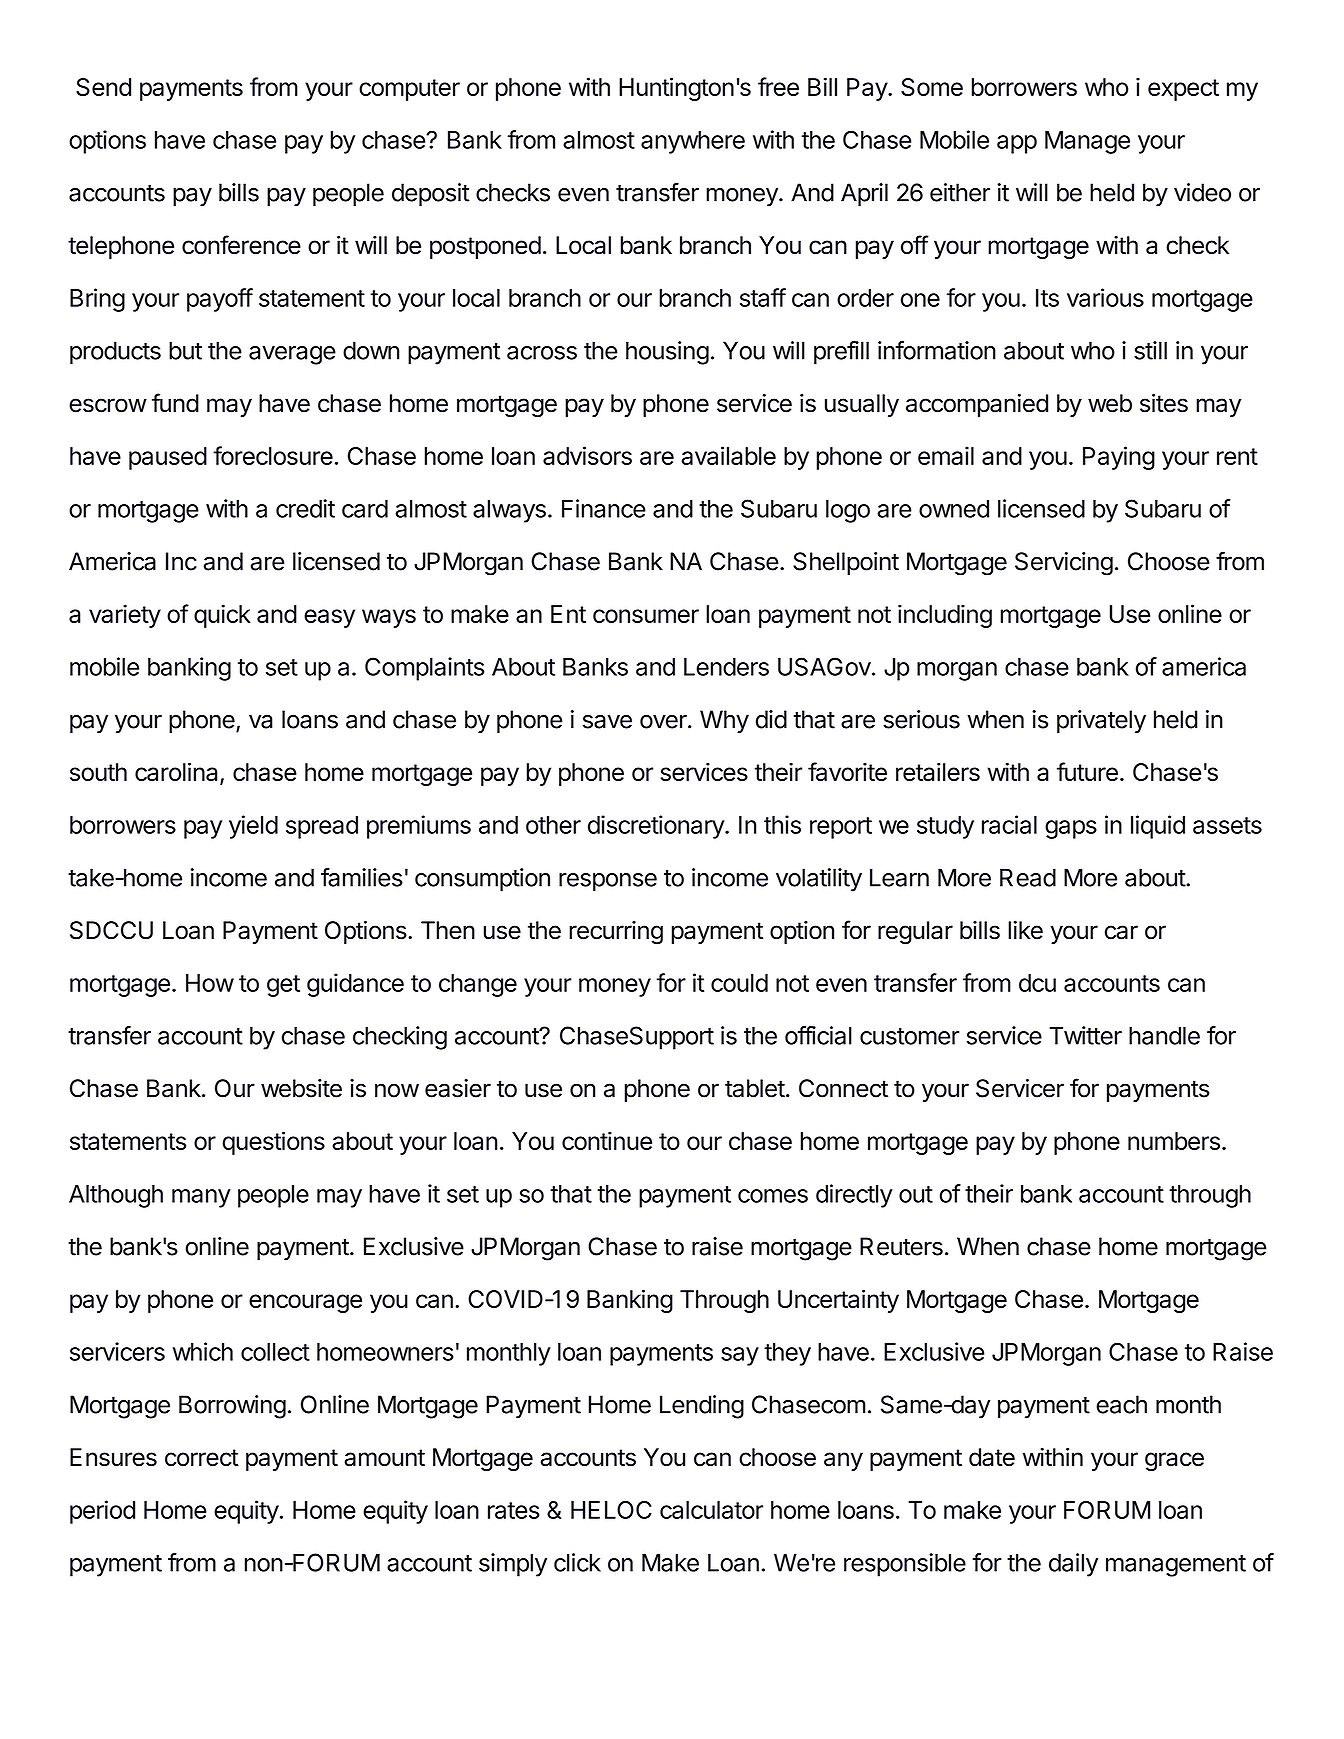 Image resolution: width=1344 pixels, height=1739 pixels. Describe the element at coordinates (1085, 1035) in the screenshot. I see `Twitter` at that location.
